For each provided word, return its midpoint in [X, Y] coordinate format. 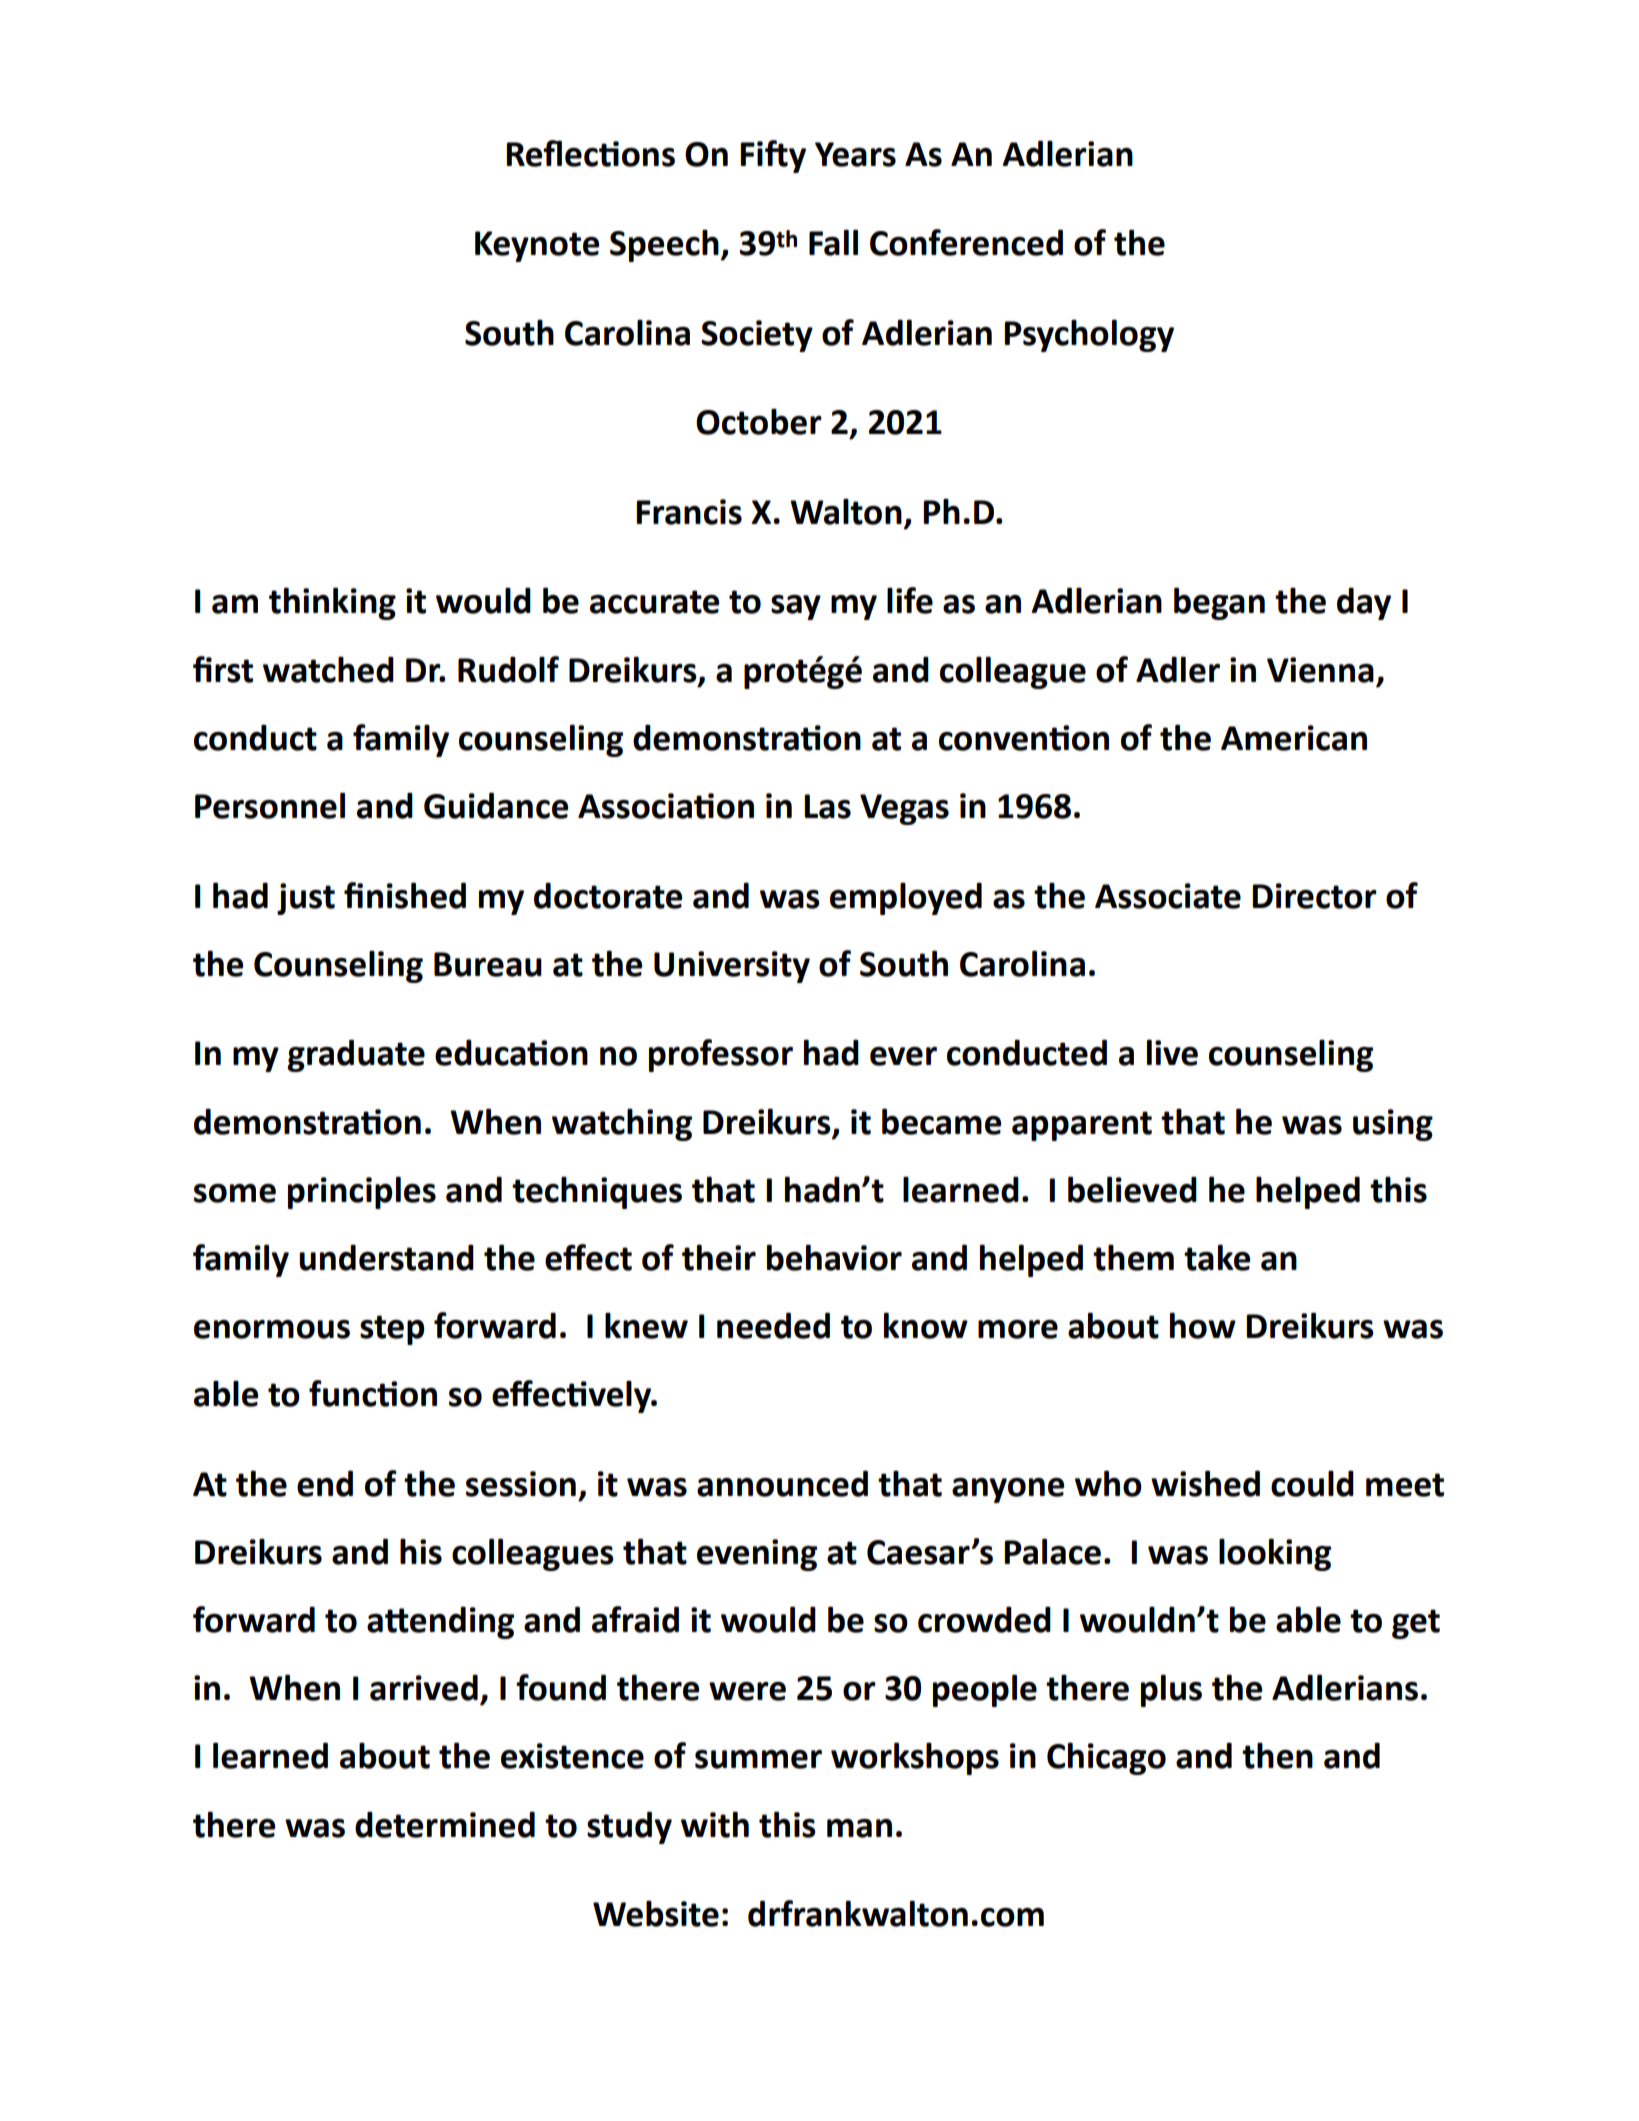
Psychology [1089, 335]
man [859, 1828]
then [1277, 1755]
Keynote [537, 246]
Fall [833, 242]
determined [445, 1824]
